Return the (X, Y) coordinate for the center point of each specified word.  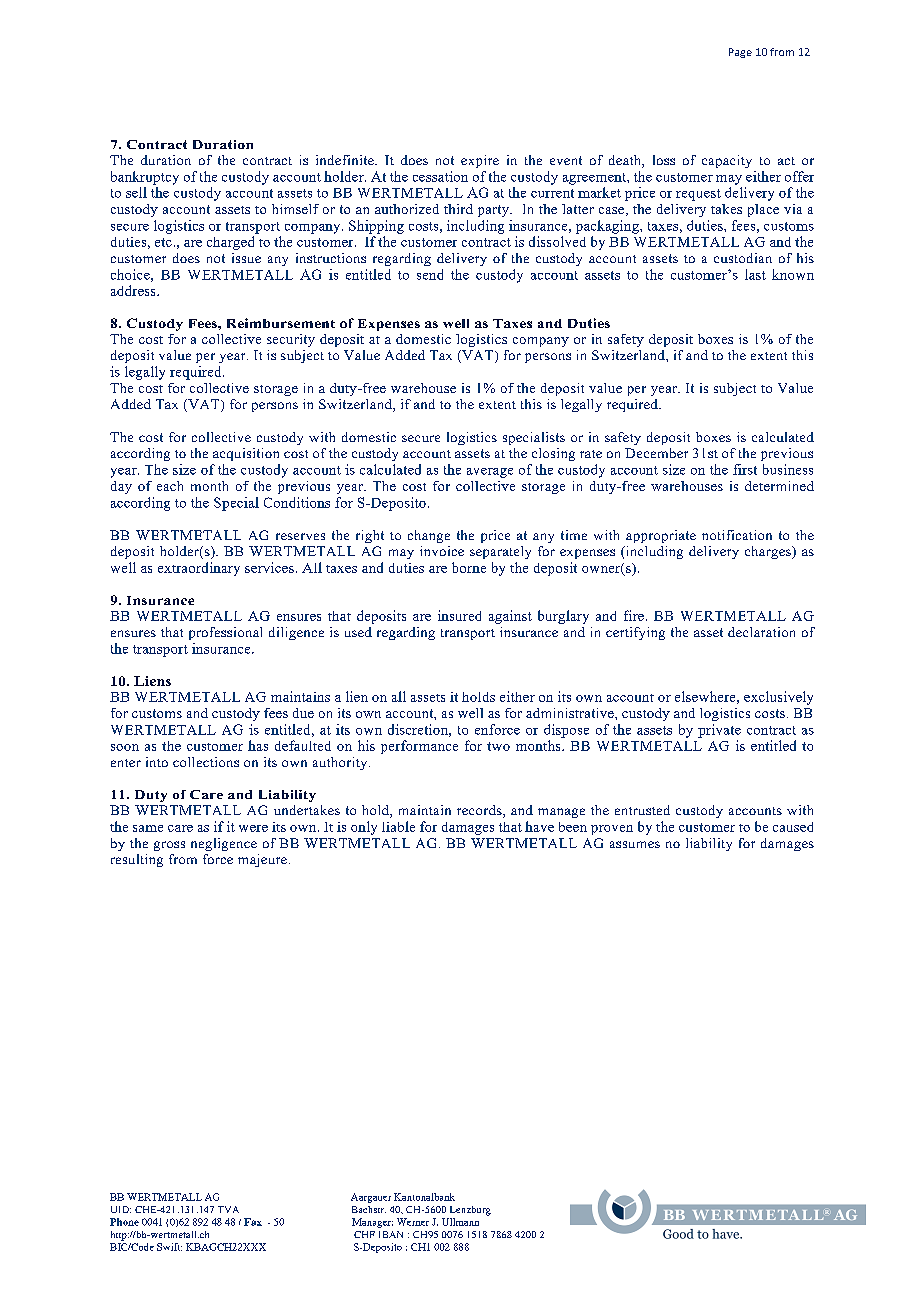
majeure (262, 860)
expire (480, 161)
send (430, 274)
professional (225, 633)
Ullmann (460, 1222)
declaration (761, 632)
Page (740, 53)
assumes (635, 844)
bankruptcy (145, 178)
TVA (228, 1209)
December (656, 453)
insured (459, 615)
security (291, 340)
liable (398, 826)
